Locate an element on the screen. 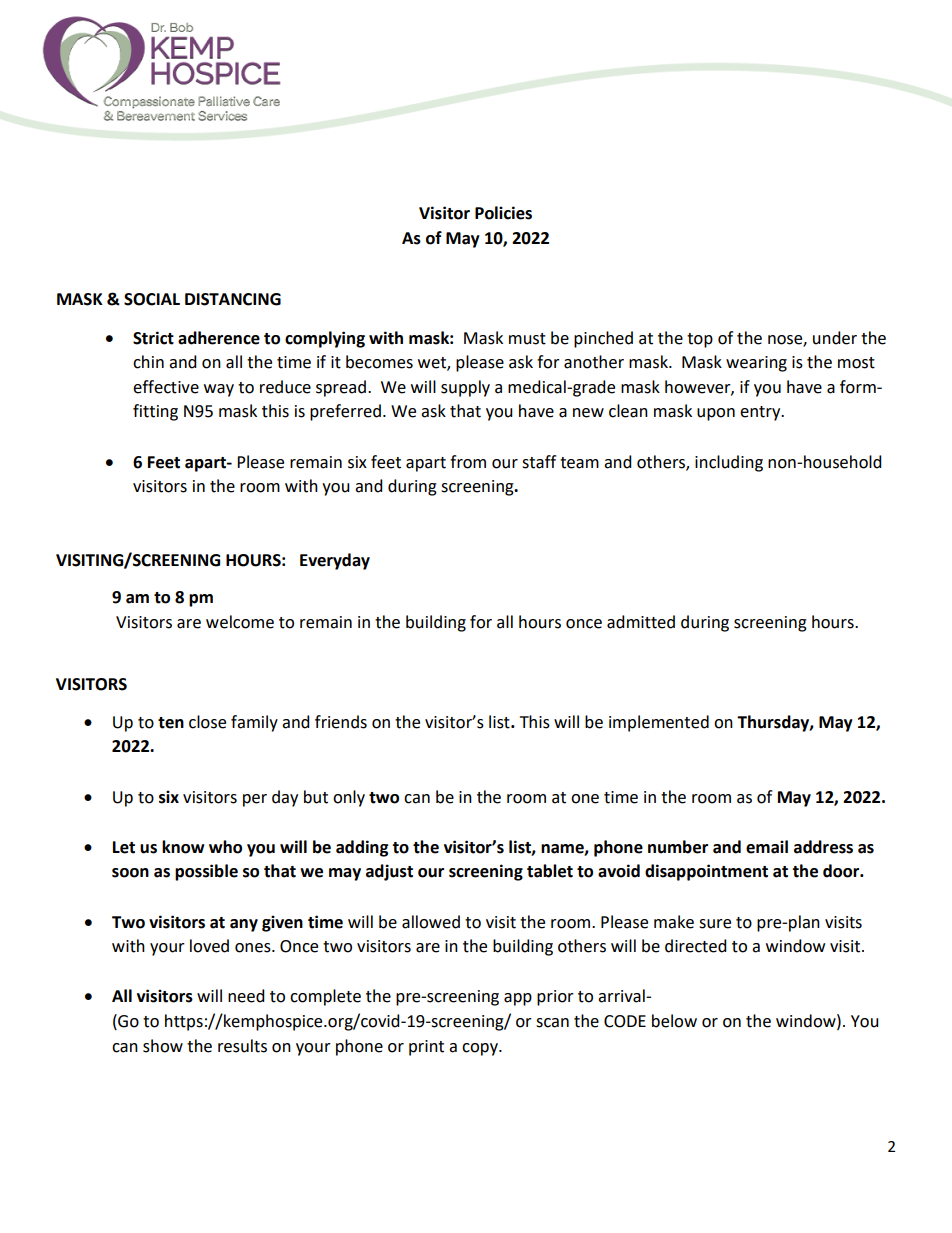 The image size is (952, 1233). Policies is located at coordinates (503, 213).
